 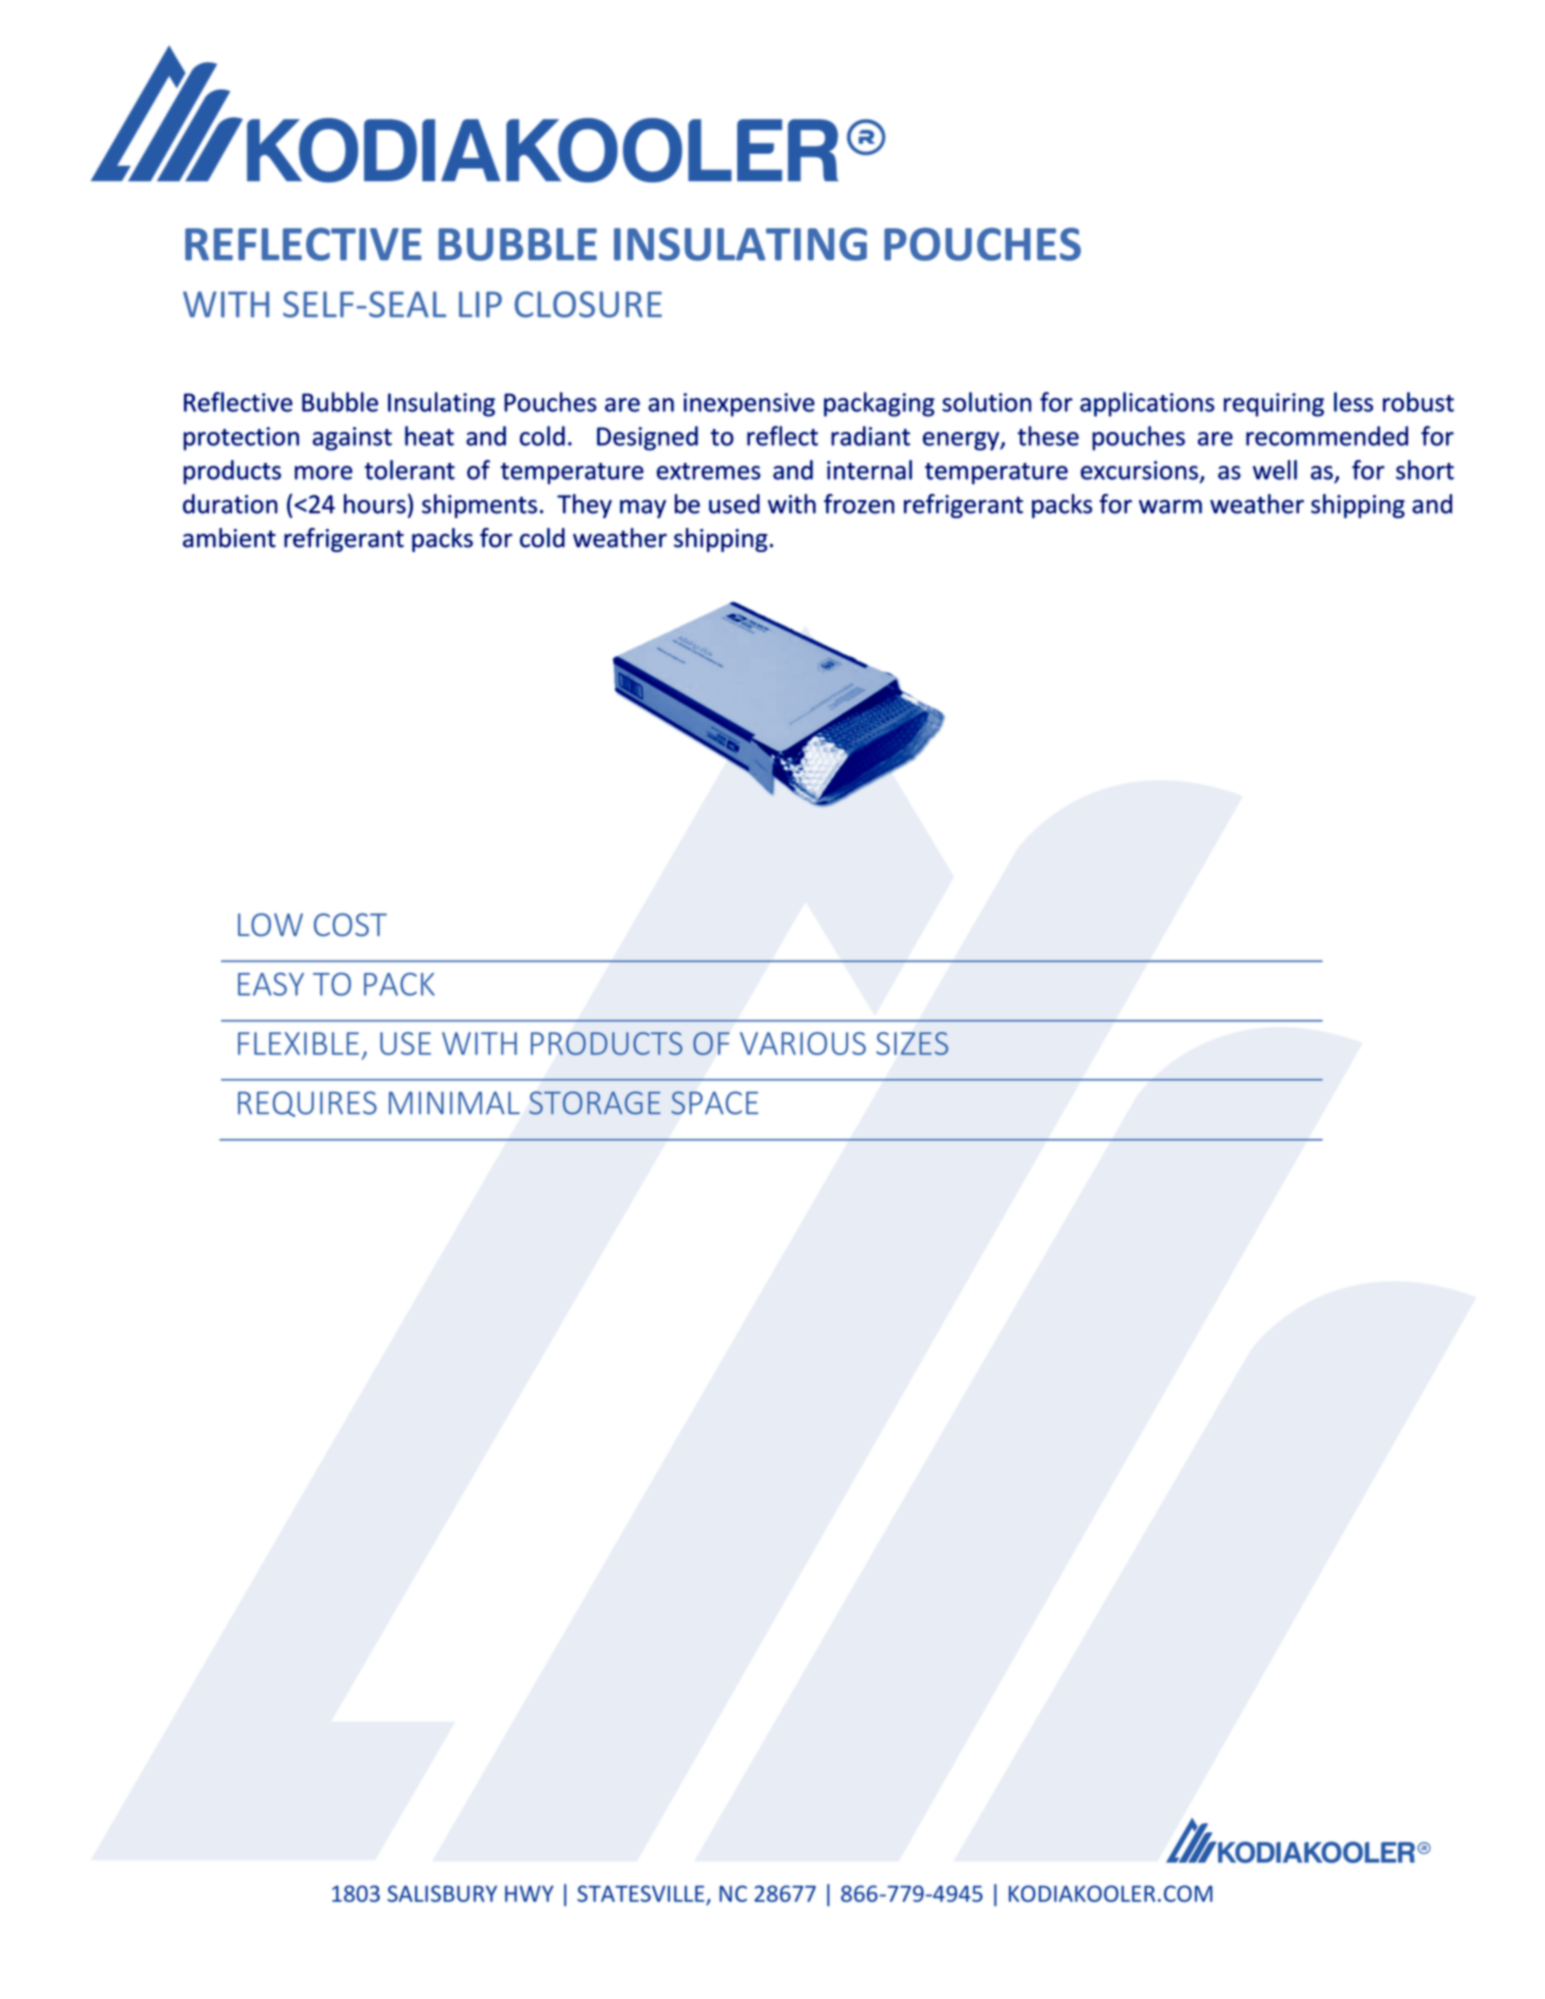 What do you see at coordinates (529, 1893) in the screenshot?
I see `HWY` at bounding box center [529, 1893].
